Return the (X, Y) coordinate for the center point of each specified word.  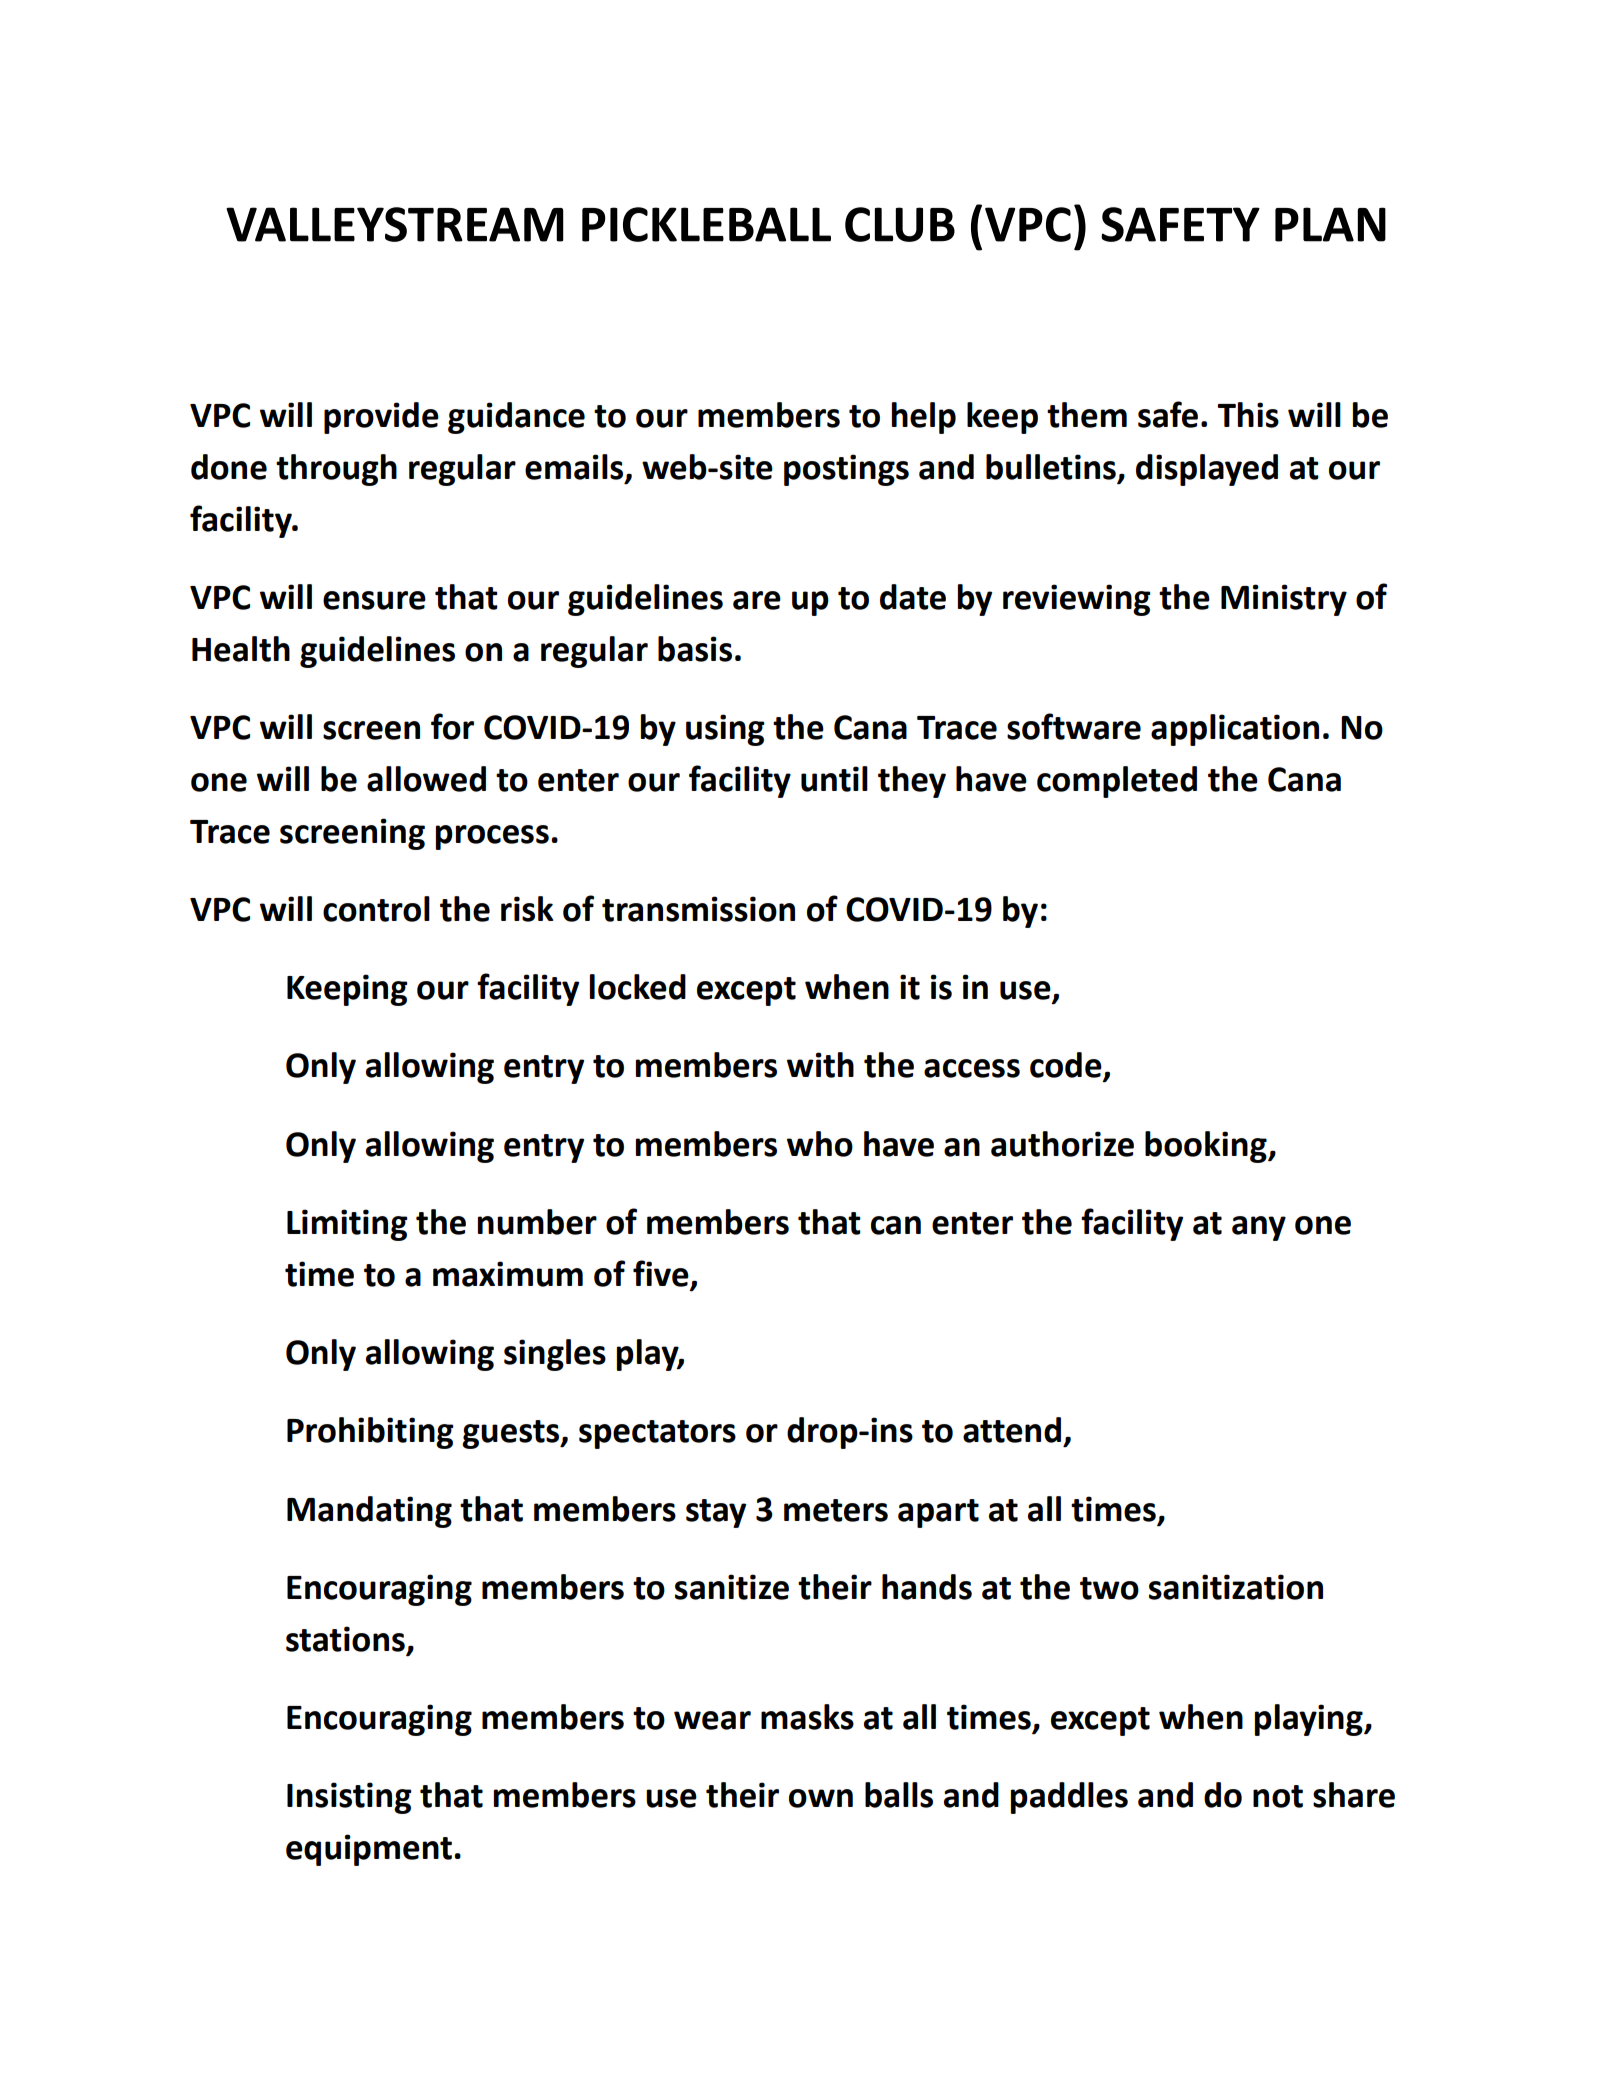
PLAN (1330, 224)
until (834, 779)
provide (381, 418)
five (662, 1274)
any (1259, 1228)
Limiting (347, 1225)
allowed (426, 779)
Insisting (349, 1798)
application (1235, 730)
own (821, 1798)
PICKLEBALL (706, 224)
